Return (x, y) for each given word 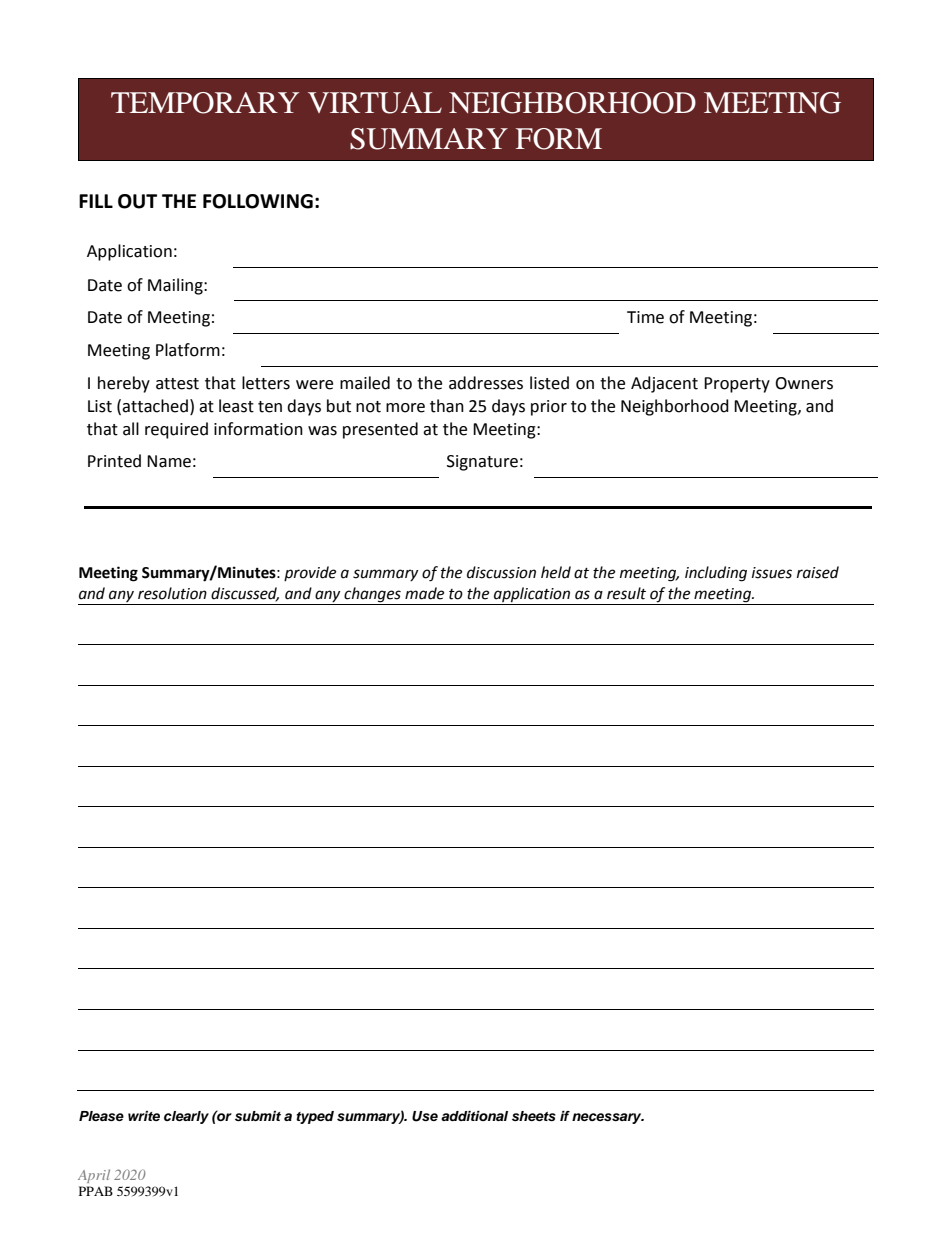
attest (177, 384)
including (716, 574)
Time (645, 317)
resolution (172, 593)
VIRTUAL (375, 103)
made (424, 593)
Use (425, 1116)
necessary (608, 1118)
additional (474, 1116)
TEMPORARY (205, 103)
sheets (534, 1116)
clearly (186, 1117)
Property (737, 385)
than (447, 406)
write (144, 1116)
